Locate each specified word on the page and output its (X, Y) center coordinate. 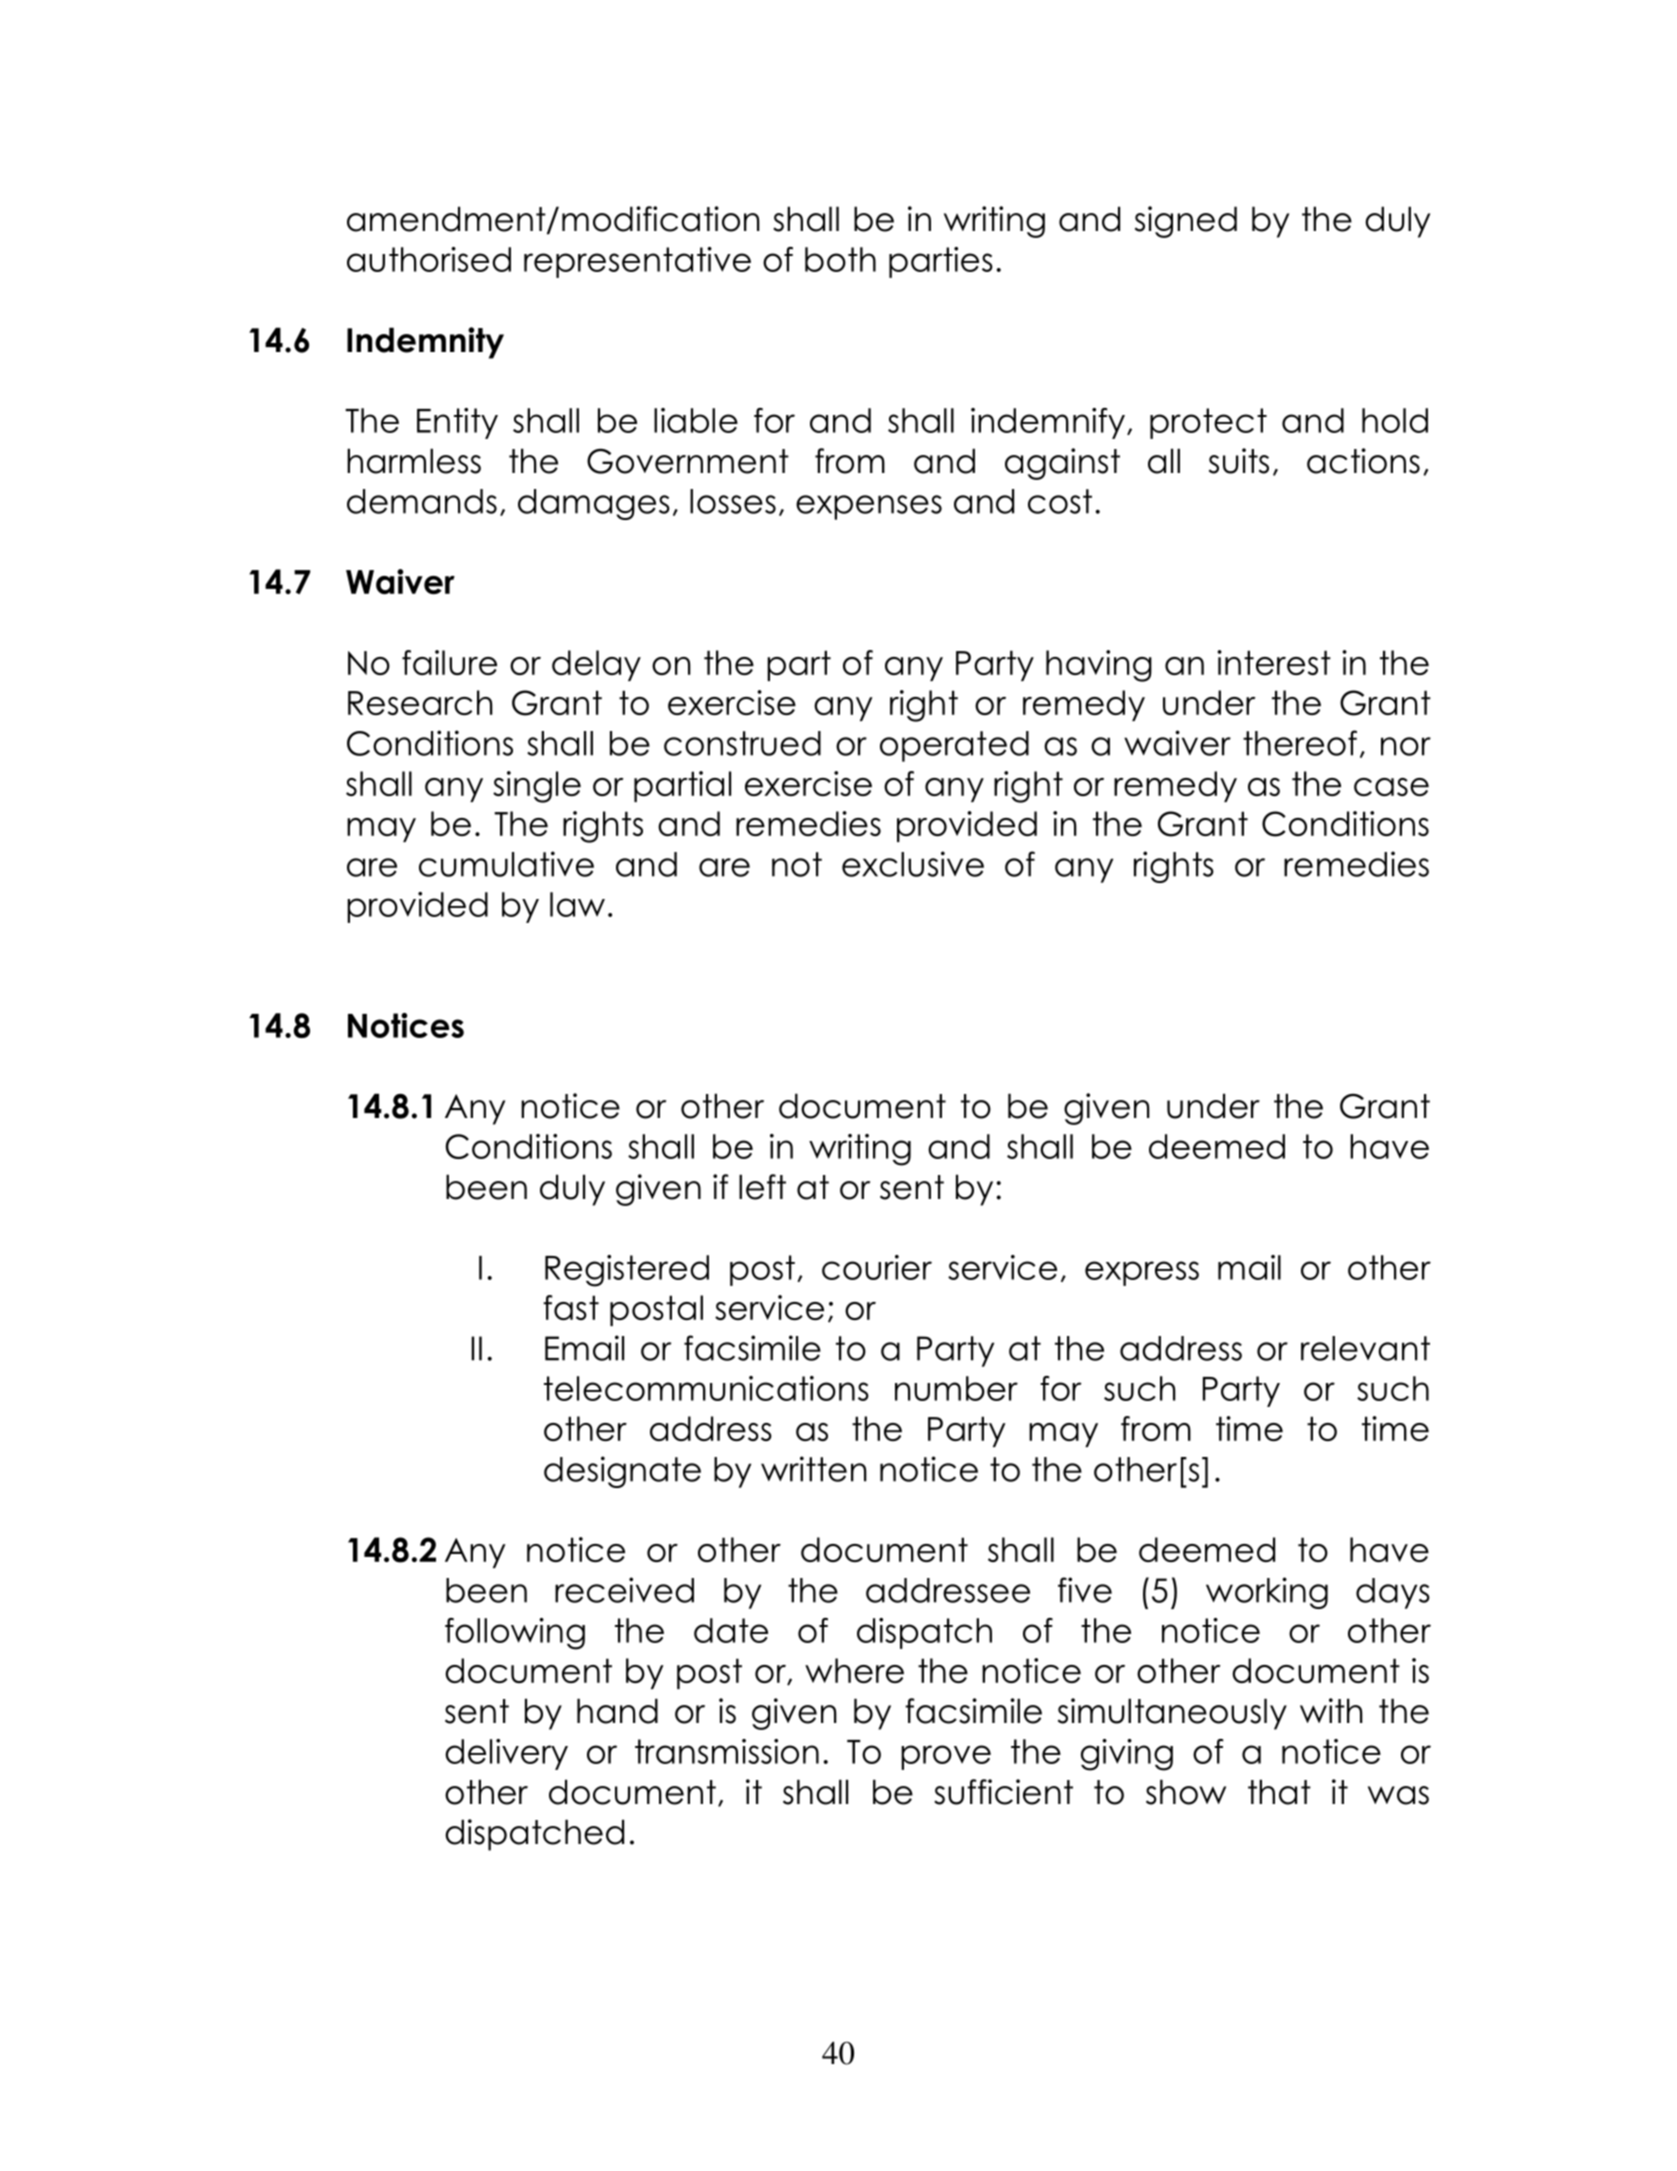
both (840, 259)
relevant (1365, 1348)
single (537, 787)
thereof (1300, 743)
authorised (429, 259)
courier (877, 1267)
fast (571, 1307)
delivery (506, 1754)
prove (946, 1757)
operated (954, 746)
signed (1186, 222)
